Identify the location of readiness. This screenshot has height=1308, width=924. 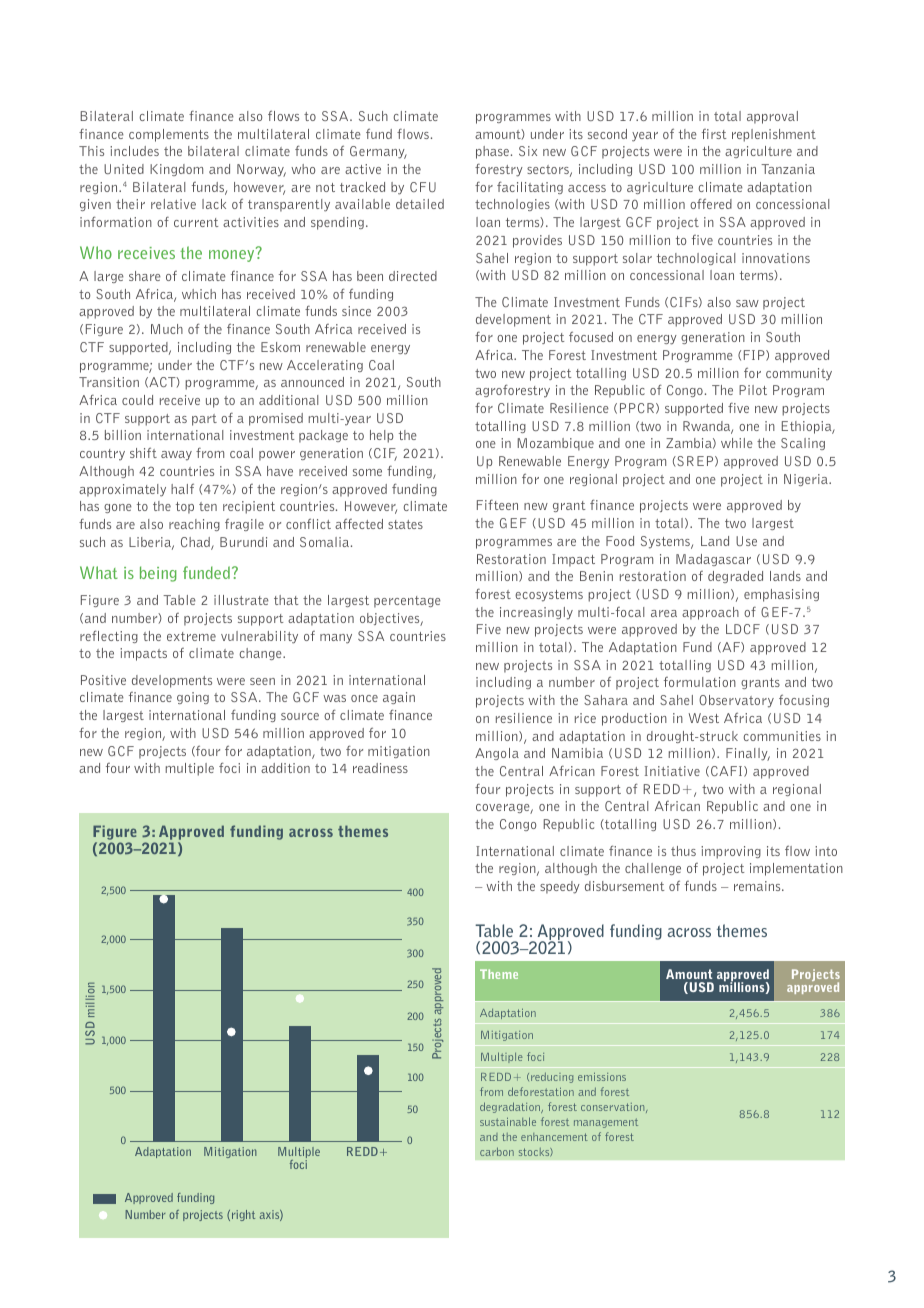
(380, 768).
